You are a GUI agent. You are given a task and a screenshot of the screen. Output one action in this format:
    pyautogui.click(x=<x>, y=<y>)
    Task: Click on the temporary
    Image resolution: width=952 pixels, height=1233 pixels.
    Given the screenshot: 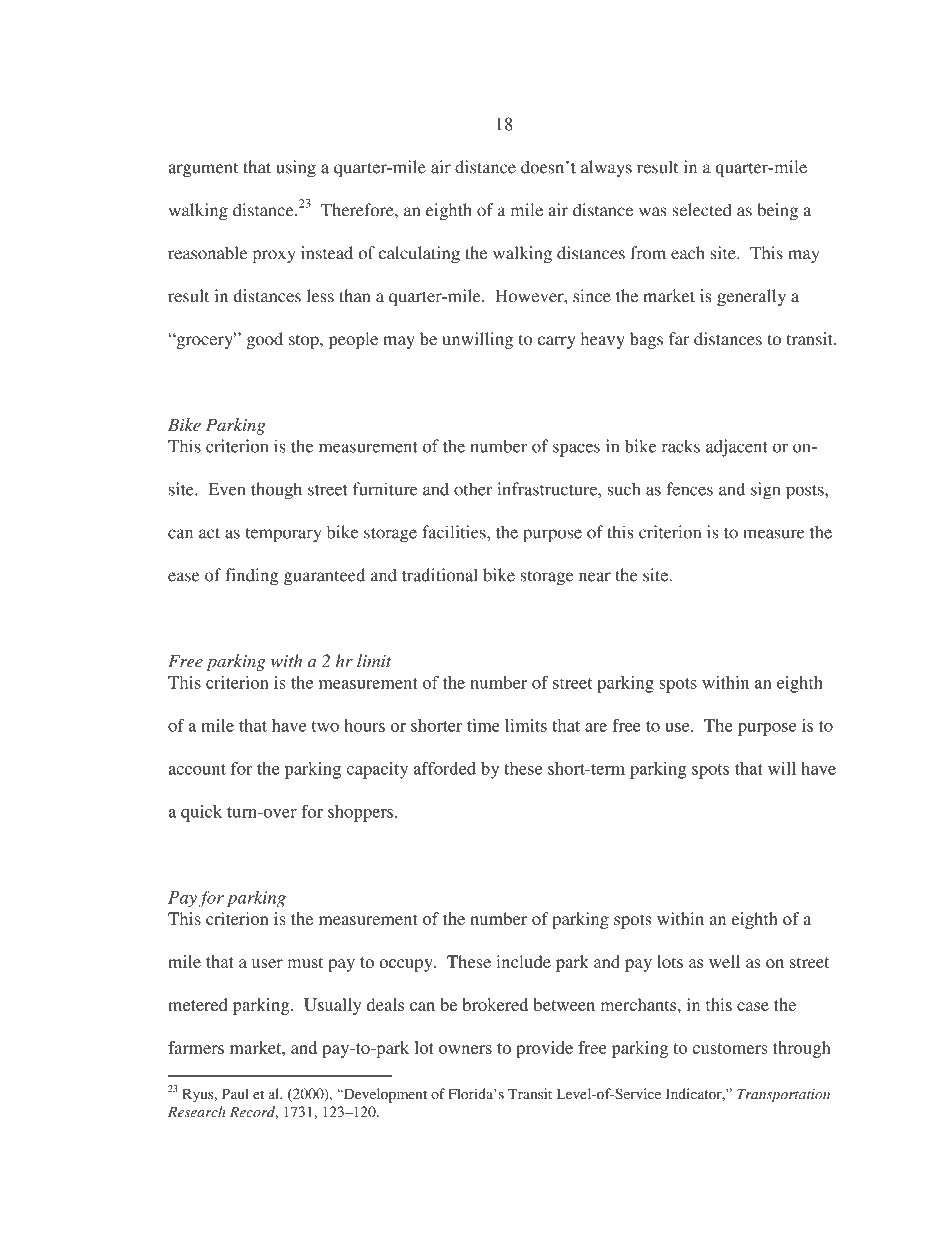 What is the action you would take?
    pyautogui.click(x=283, y=535)
